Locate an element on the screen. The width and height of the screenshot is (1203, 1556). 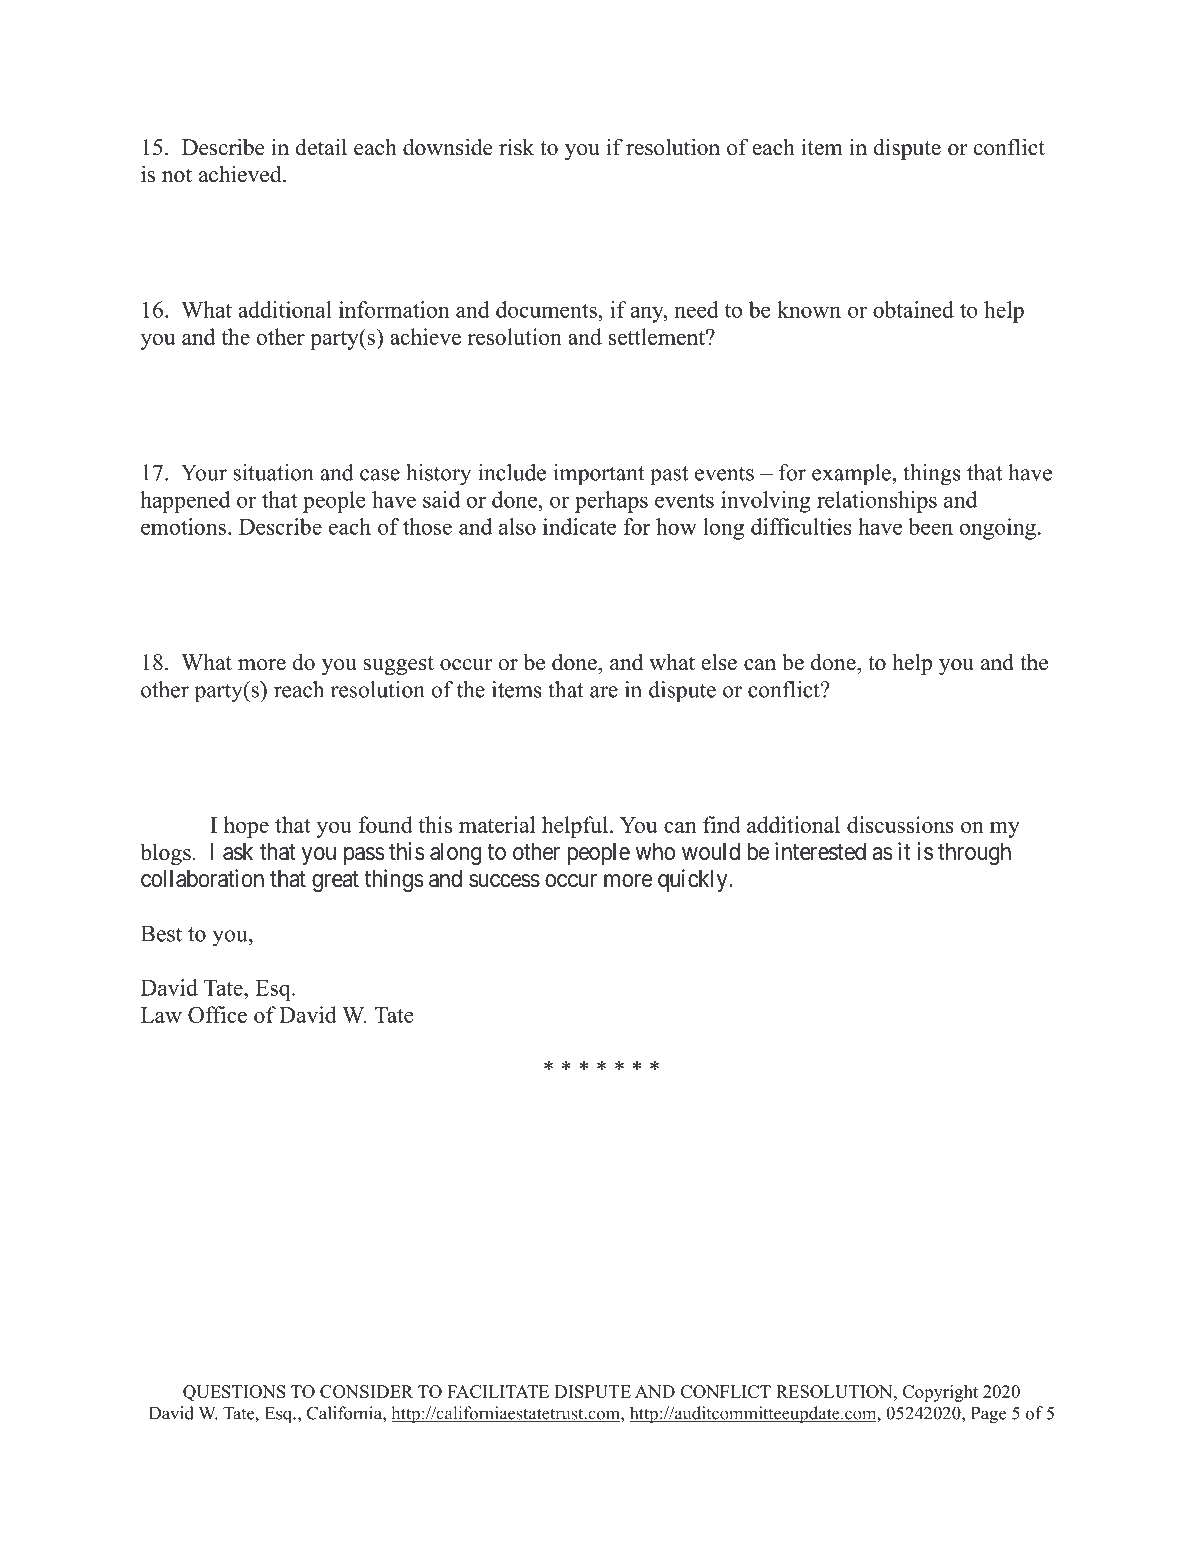
risk is located at coordinates (516, 147).
